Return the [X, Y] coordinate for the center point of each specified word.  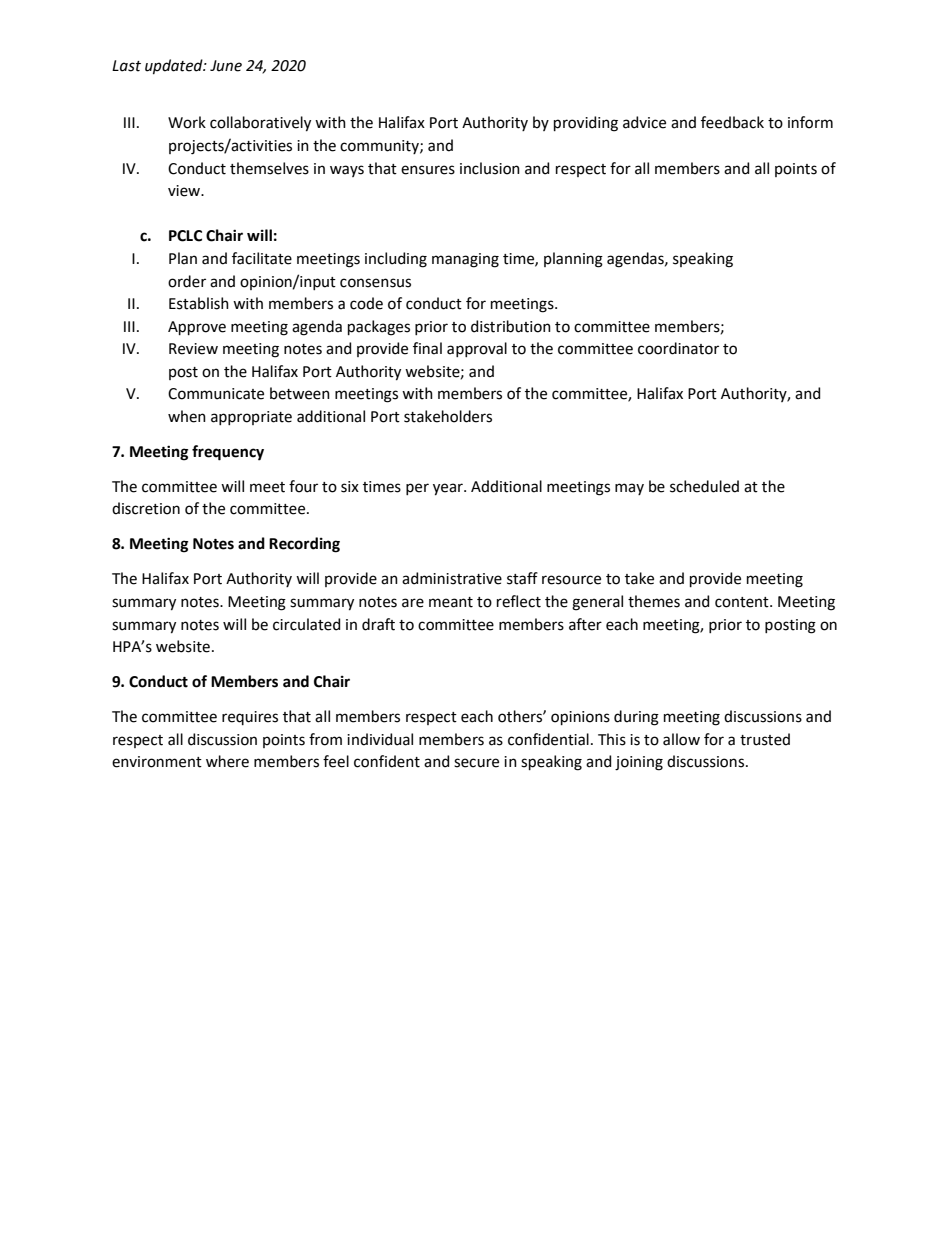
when [187, 416]
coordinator [678, 348]
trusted [765, 739]
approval [477, 349]
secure [476, 763]
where [227, 761]
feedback [732, 122]
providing [586, 124]
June [226, 66]
